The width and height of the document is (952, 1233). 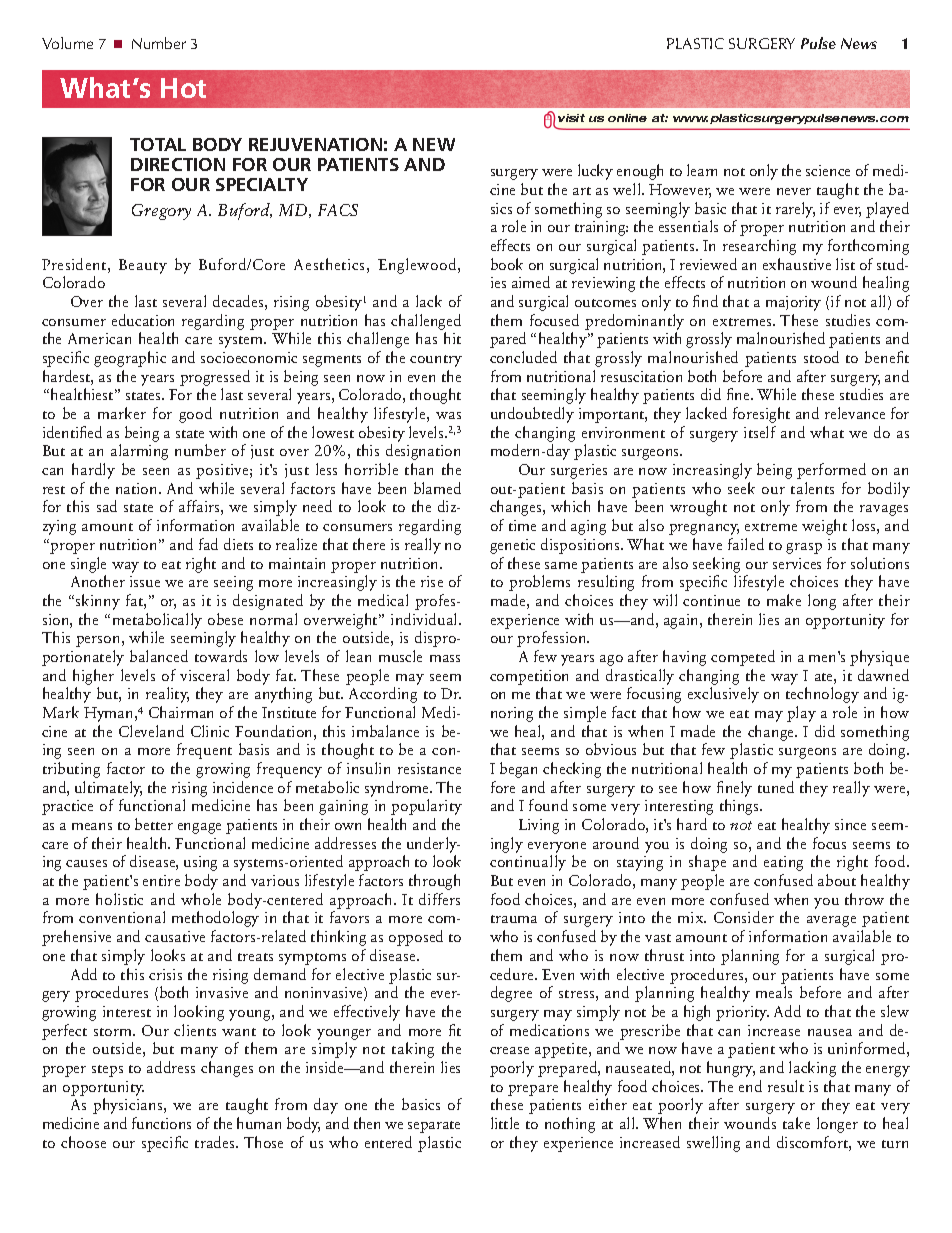 What do you see at coordinates (183, 88) in the document?
I see `Hot` at bounding box center [183, 88].
